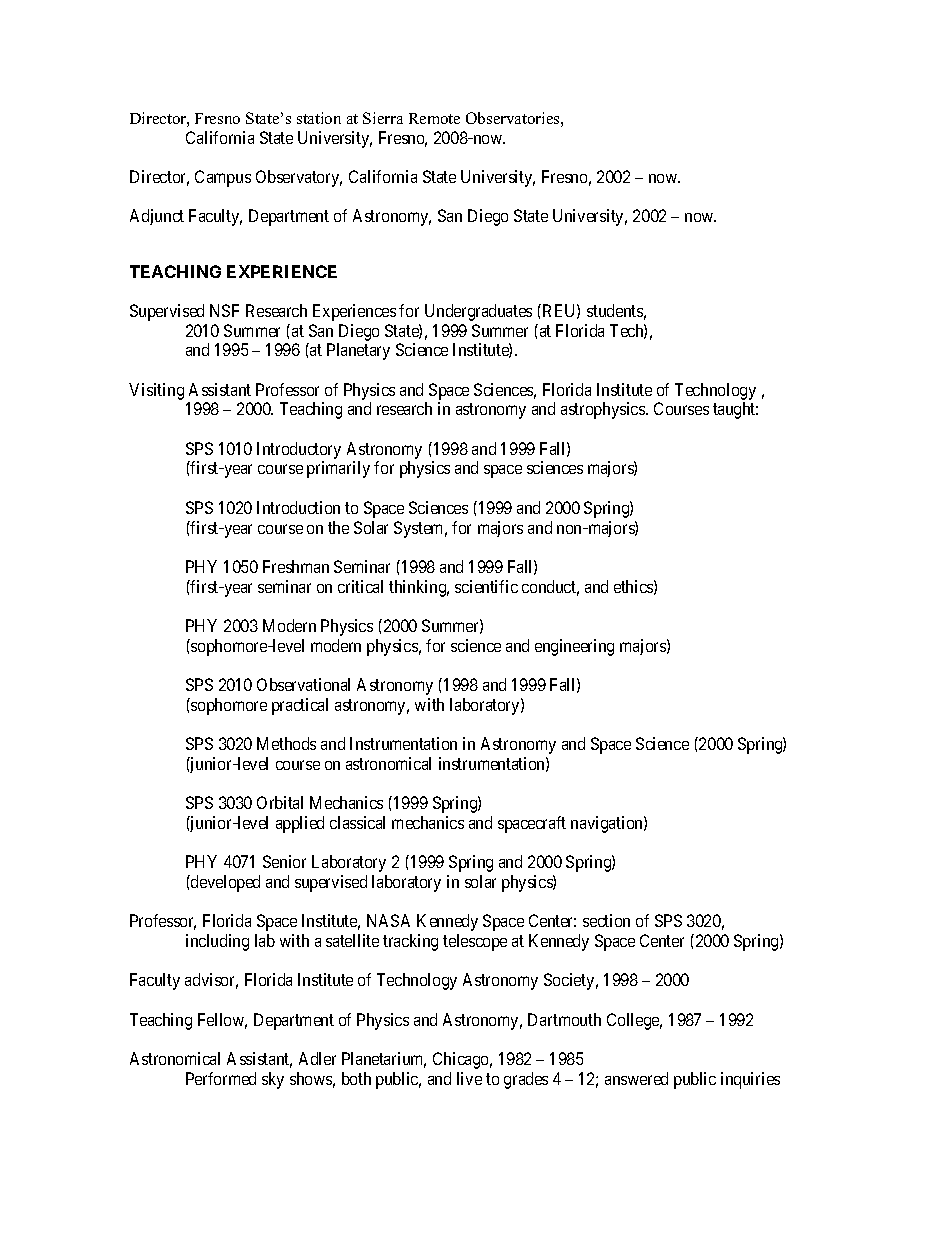  Describe the element at coordinates (434, 118) in the document. I see `Remote` at that location.
